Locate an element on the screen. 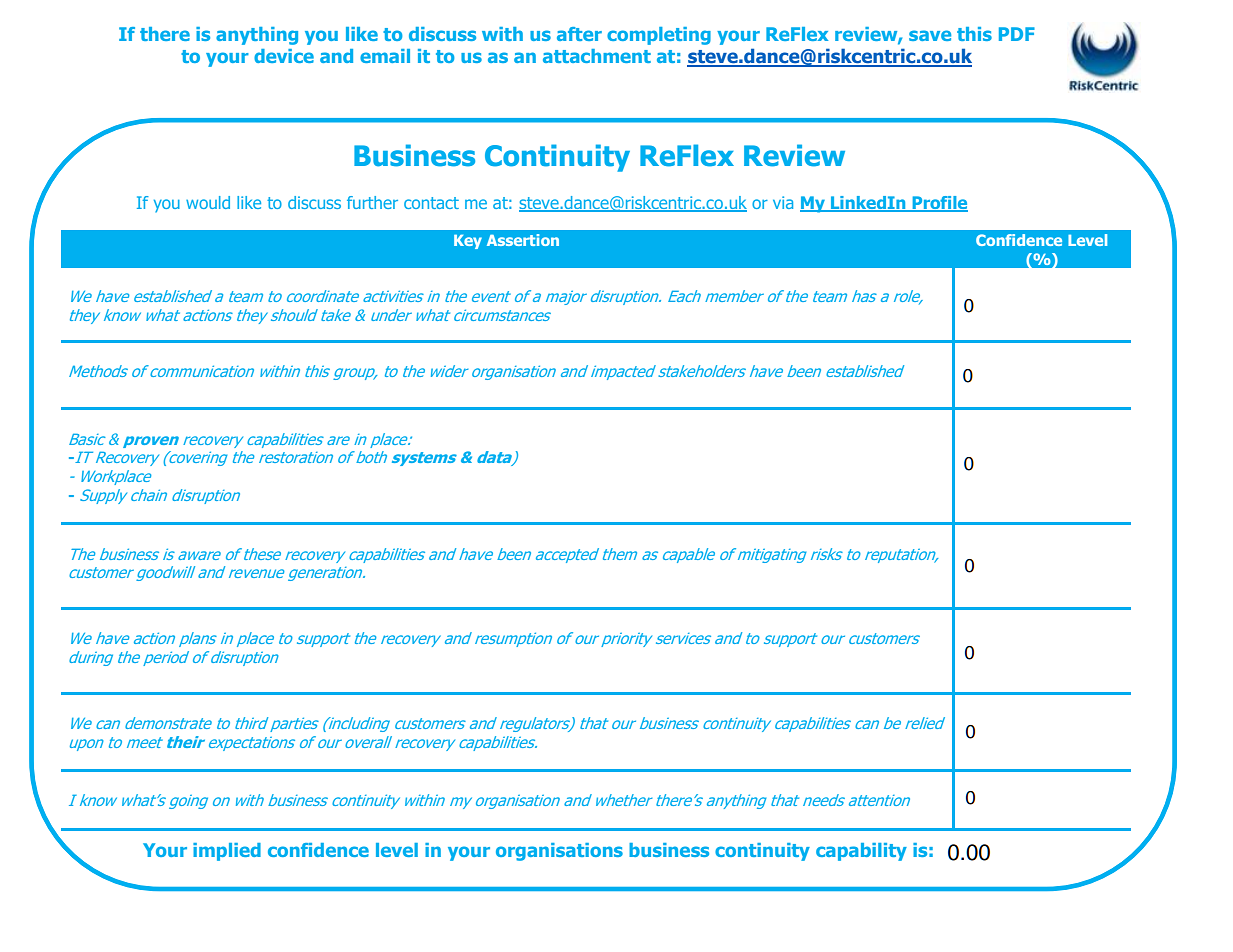  Profile is located at coordinates (939, 204).
